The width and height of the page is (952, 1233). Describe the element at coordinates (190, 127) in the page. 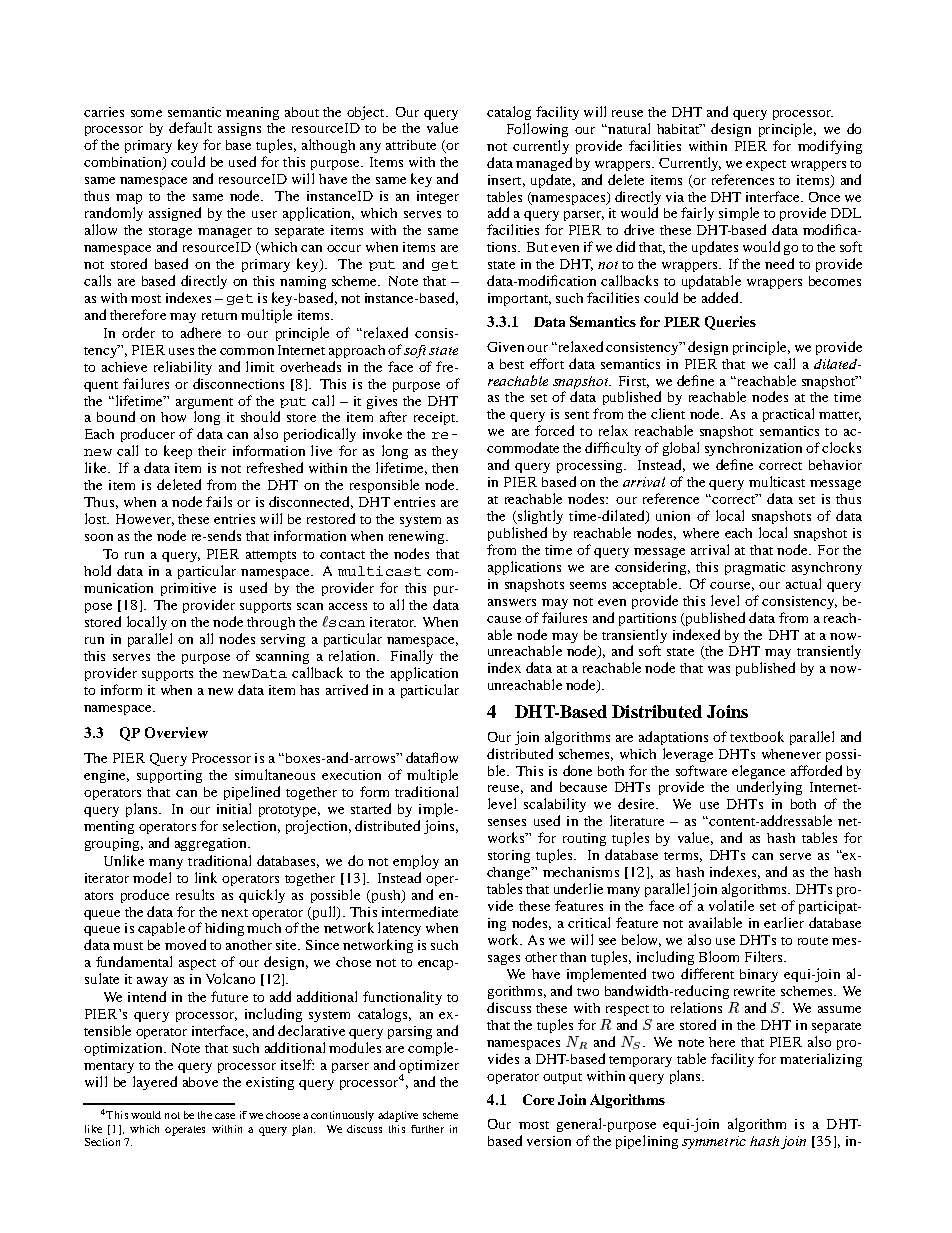

I see `default` at that location.
